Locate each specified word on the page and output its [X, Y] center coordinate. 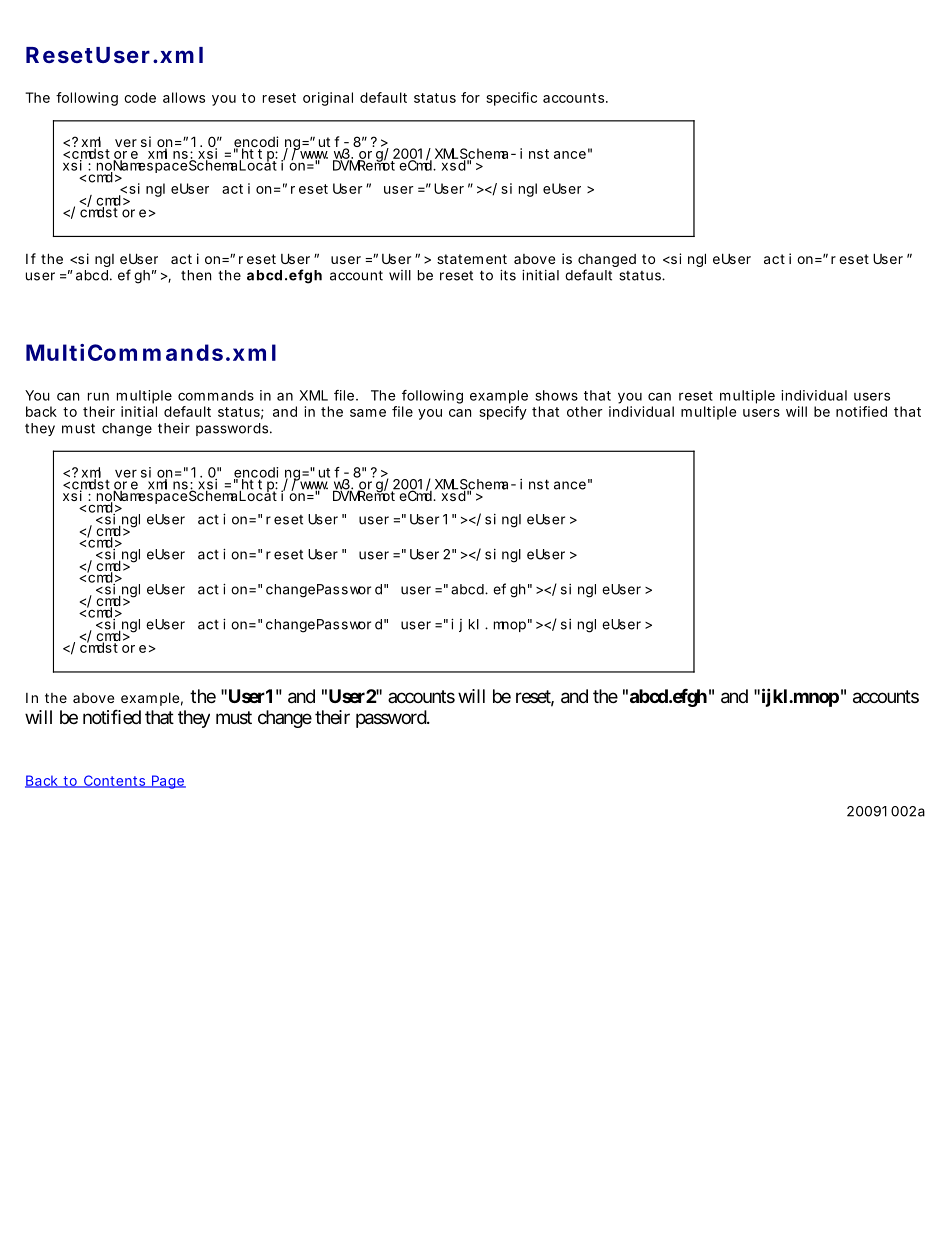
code [140, 97]
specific [511, 99]
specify [503, 413]
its [508, 275]
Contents [115, 781]
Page [168, 782]
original [328, 99]
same [368, 413]
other [585, 411]
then [196, 275]
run [98, 397]
